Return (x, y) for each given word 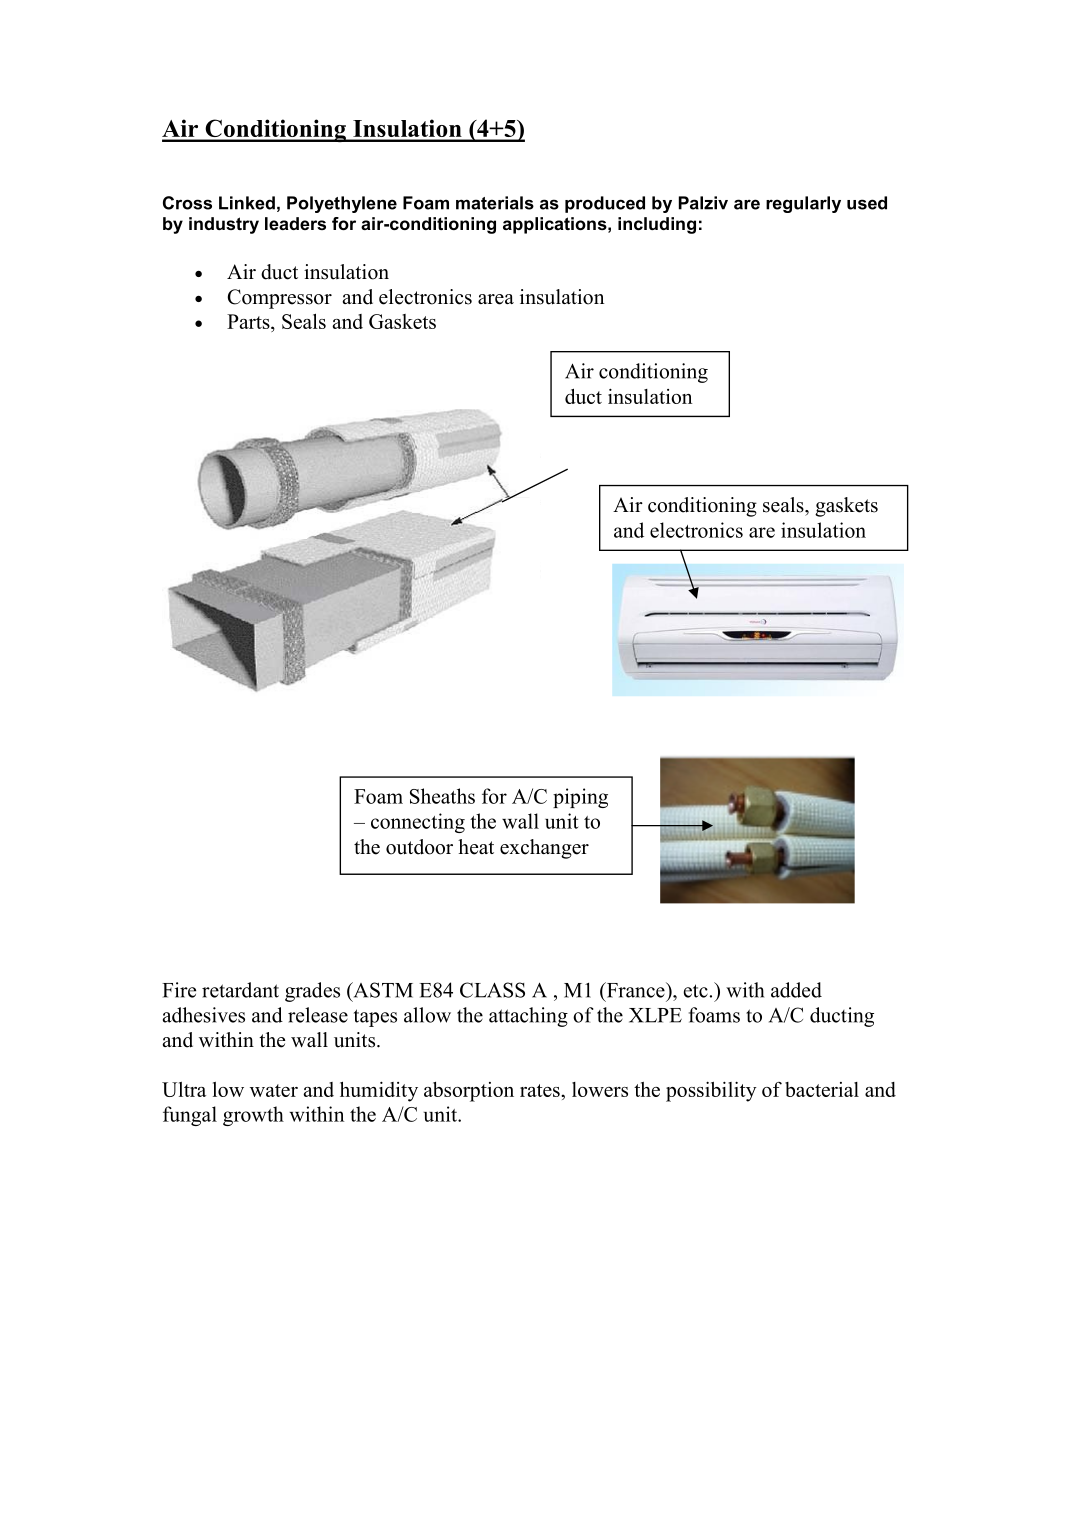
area (496, 299)
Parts (249, 323)
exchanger (544, 849)
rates (541, 1090)
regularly (803, 204)
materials (495, 203)
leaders (295, 223)
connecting (418, 823)
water (274, 1090)
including (657, 225)
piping (580, 798)
